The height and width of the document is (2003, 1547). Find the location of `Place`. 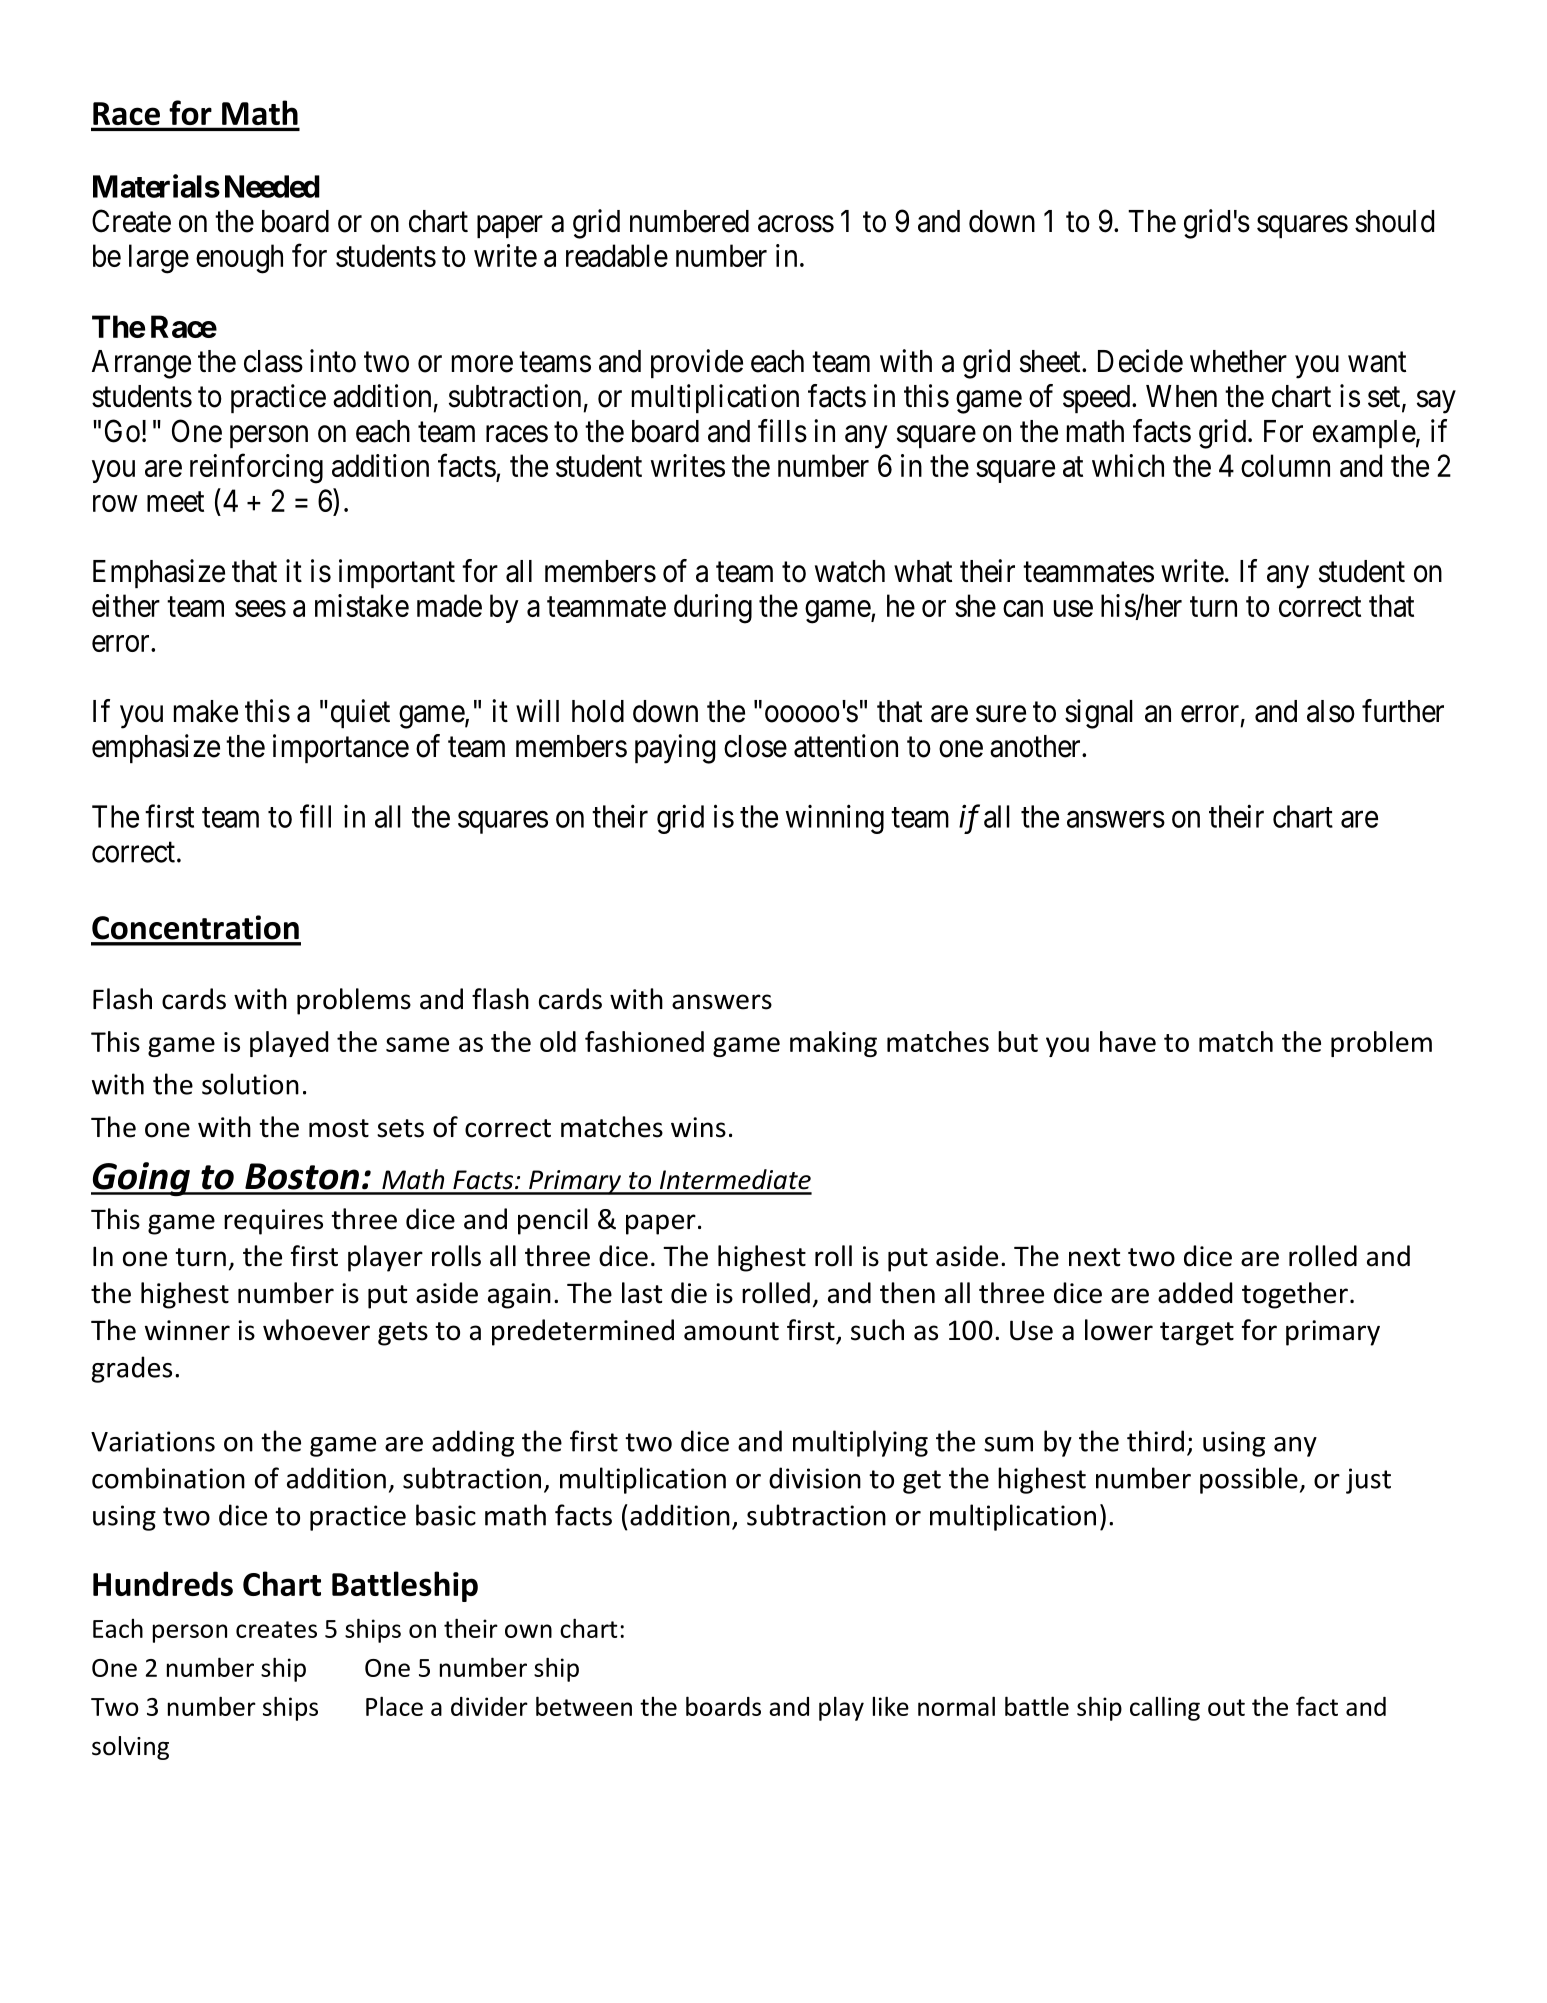

Place is located at coordinates (394, 1706).
